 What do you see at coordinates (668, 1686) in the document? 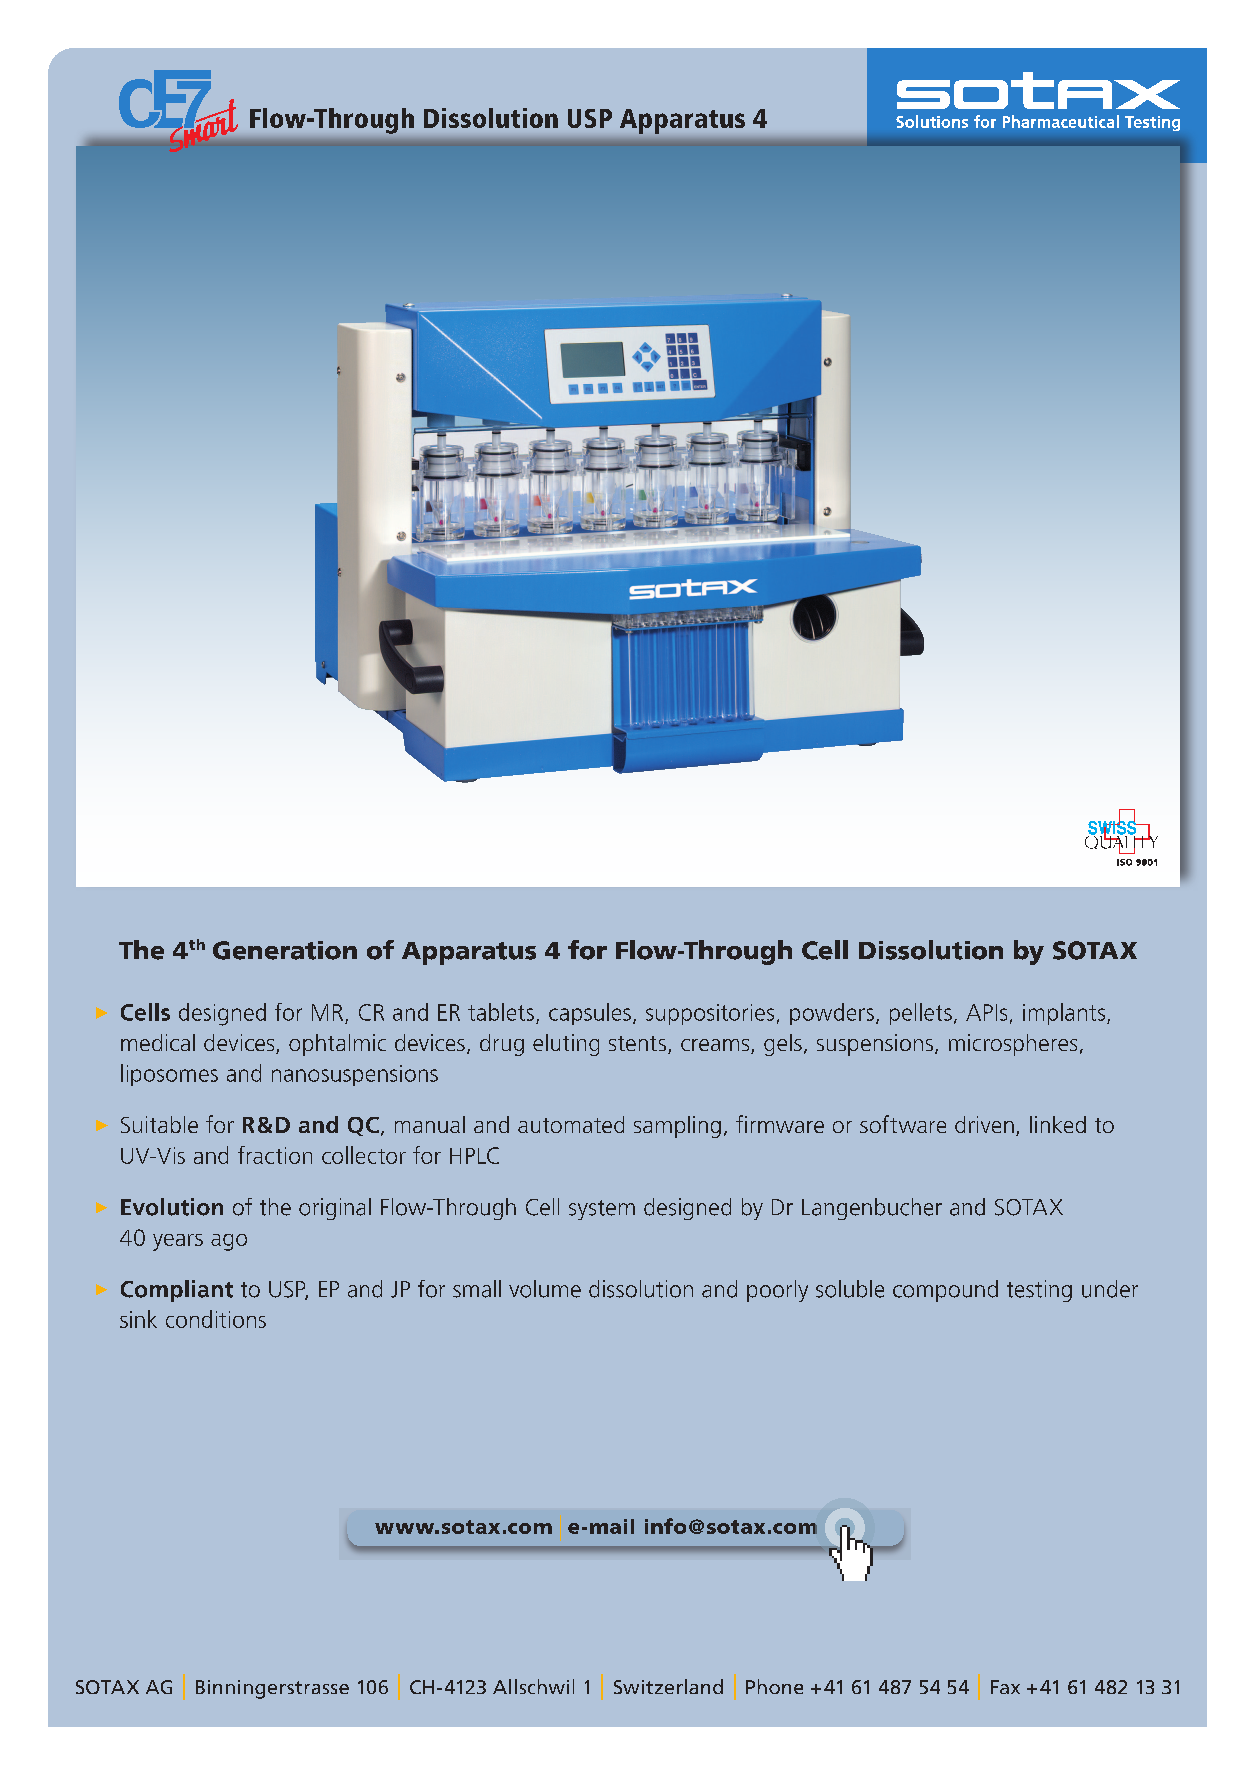
I see `Switzerland` at bounding box center [668, 1686].
